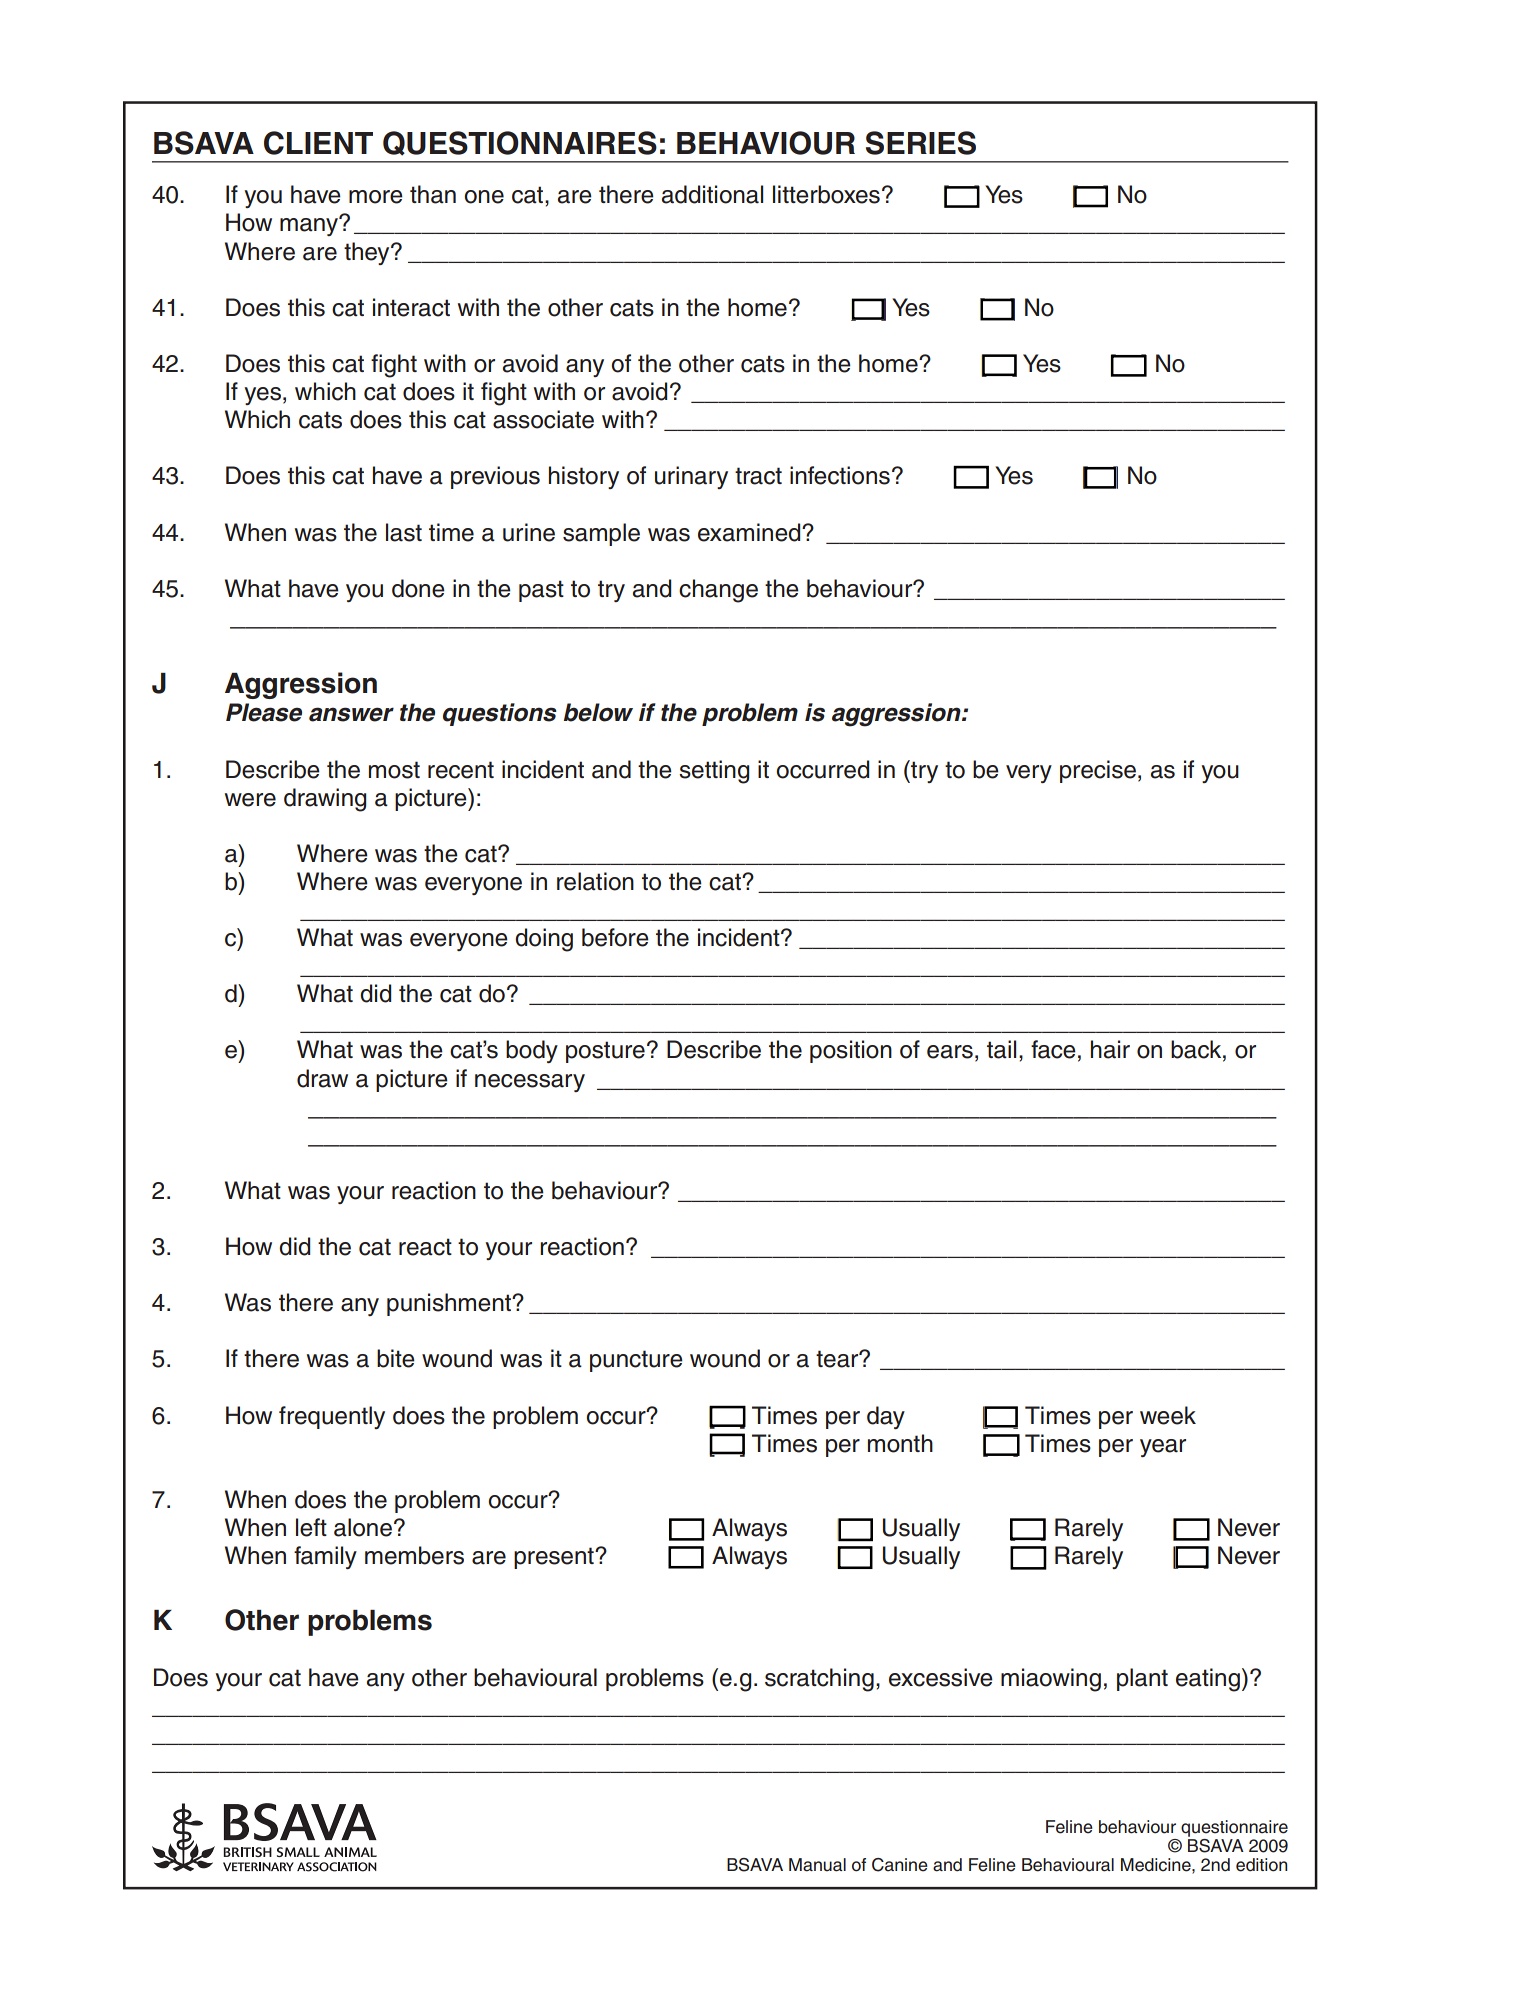  What do you see at coordinates (376, 197) in the image?
I see `more` at bounding box center [376, 197].
